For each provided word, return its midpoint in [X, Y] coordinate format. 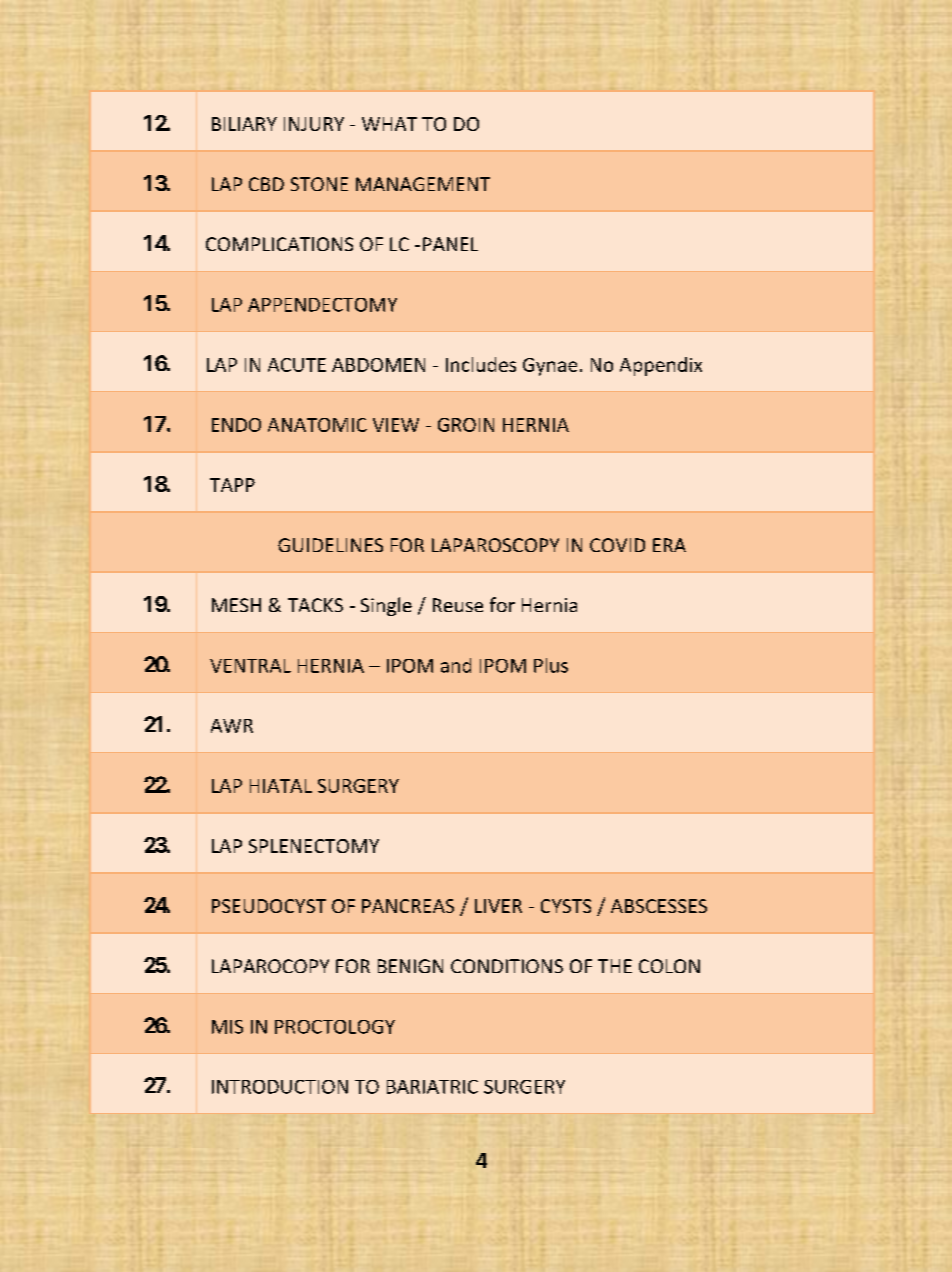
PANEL [450, 244]
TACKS [315, 605]
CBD [266, 184]
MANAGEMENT [423, 184]
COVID [617, 545]
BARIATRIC [432, 1087]
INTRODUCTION [280, 1087]
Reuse [458, 605]
